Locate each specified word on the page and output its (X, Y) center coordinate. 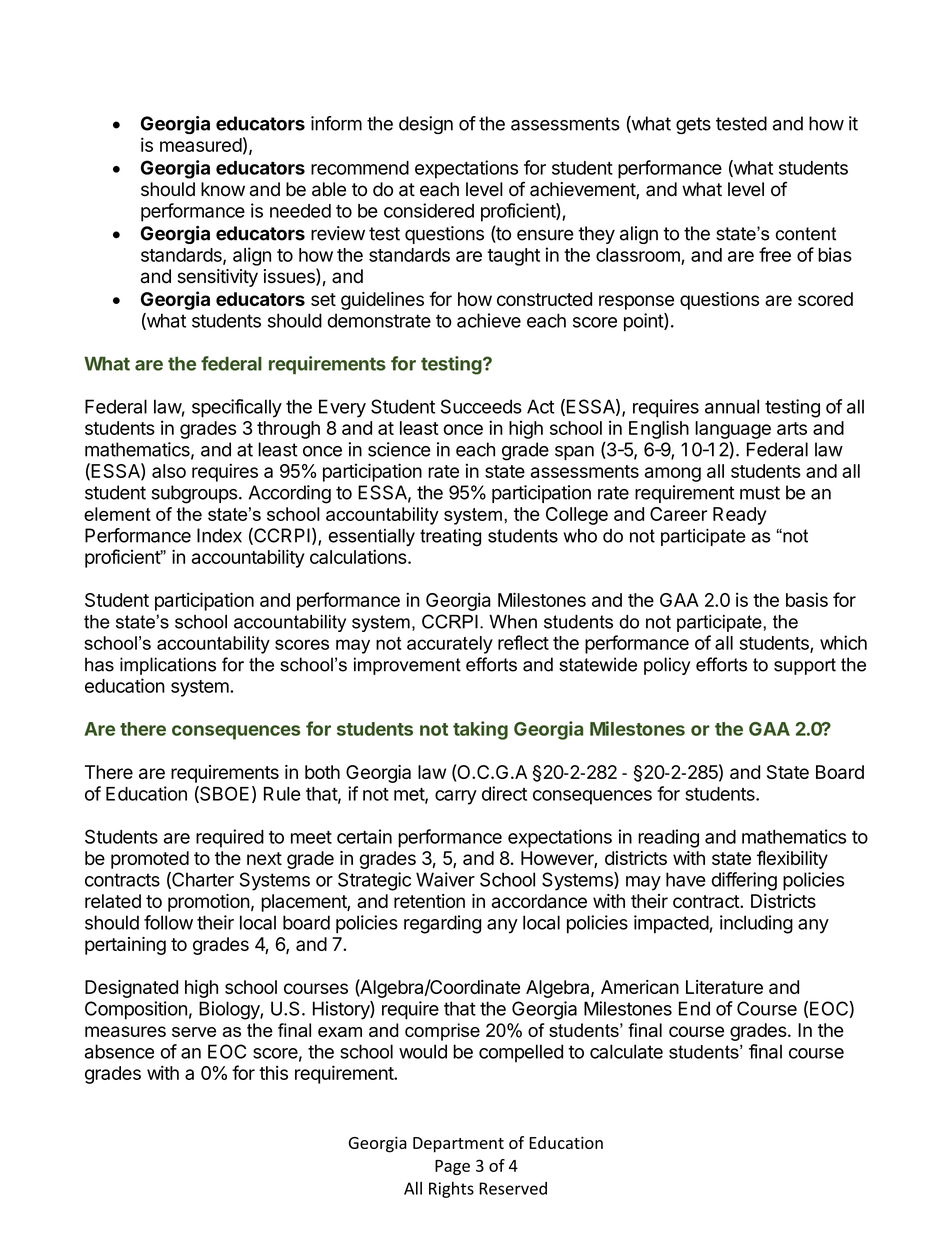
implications (168, 666)
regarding (442, 924)
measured (201, 145)
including (756, 924)
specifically (237, 408)
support (805, 666)
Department (458, 1145)
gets (693, 125)
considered (429, 210)
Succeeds (481, 406)
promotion (209, 903)
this (273, 1072)
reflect (523, 642)
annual (732, 406)
